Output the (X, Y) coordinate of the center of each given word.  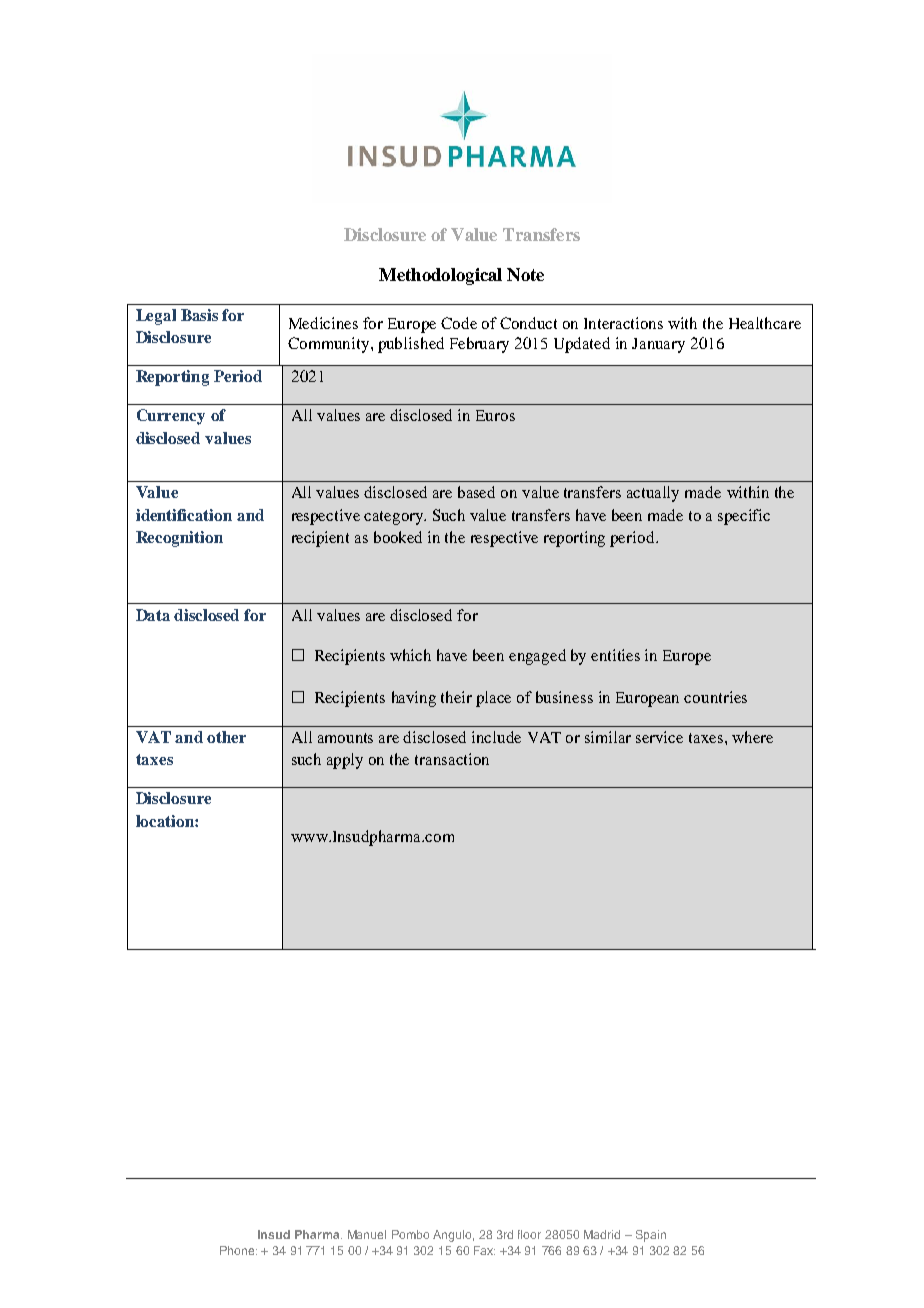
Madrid (602, 1234)
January (658, 345)
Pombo (410, 1234)
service (659, 737)
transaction (452, 759)
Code (459, 323)
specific (744, 517)
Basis (199, 315)
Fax (484, 1250)
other (226, 737)
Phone (238, 1250)
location (166, 821)
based (476, 492)
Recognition (179, 539)
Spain (651, 1236)
